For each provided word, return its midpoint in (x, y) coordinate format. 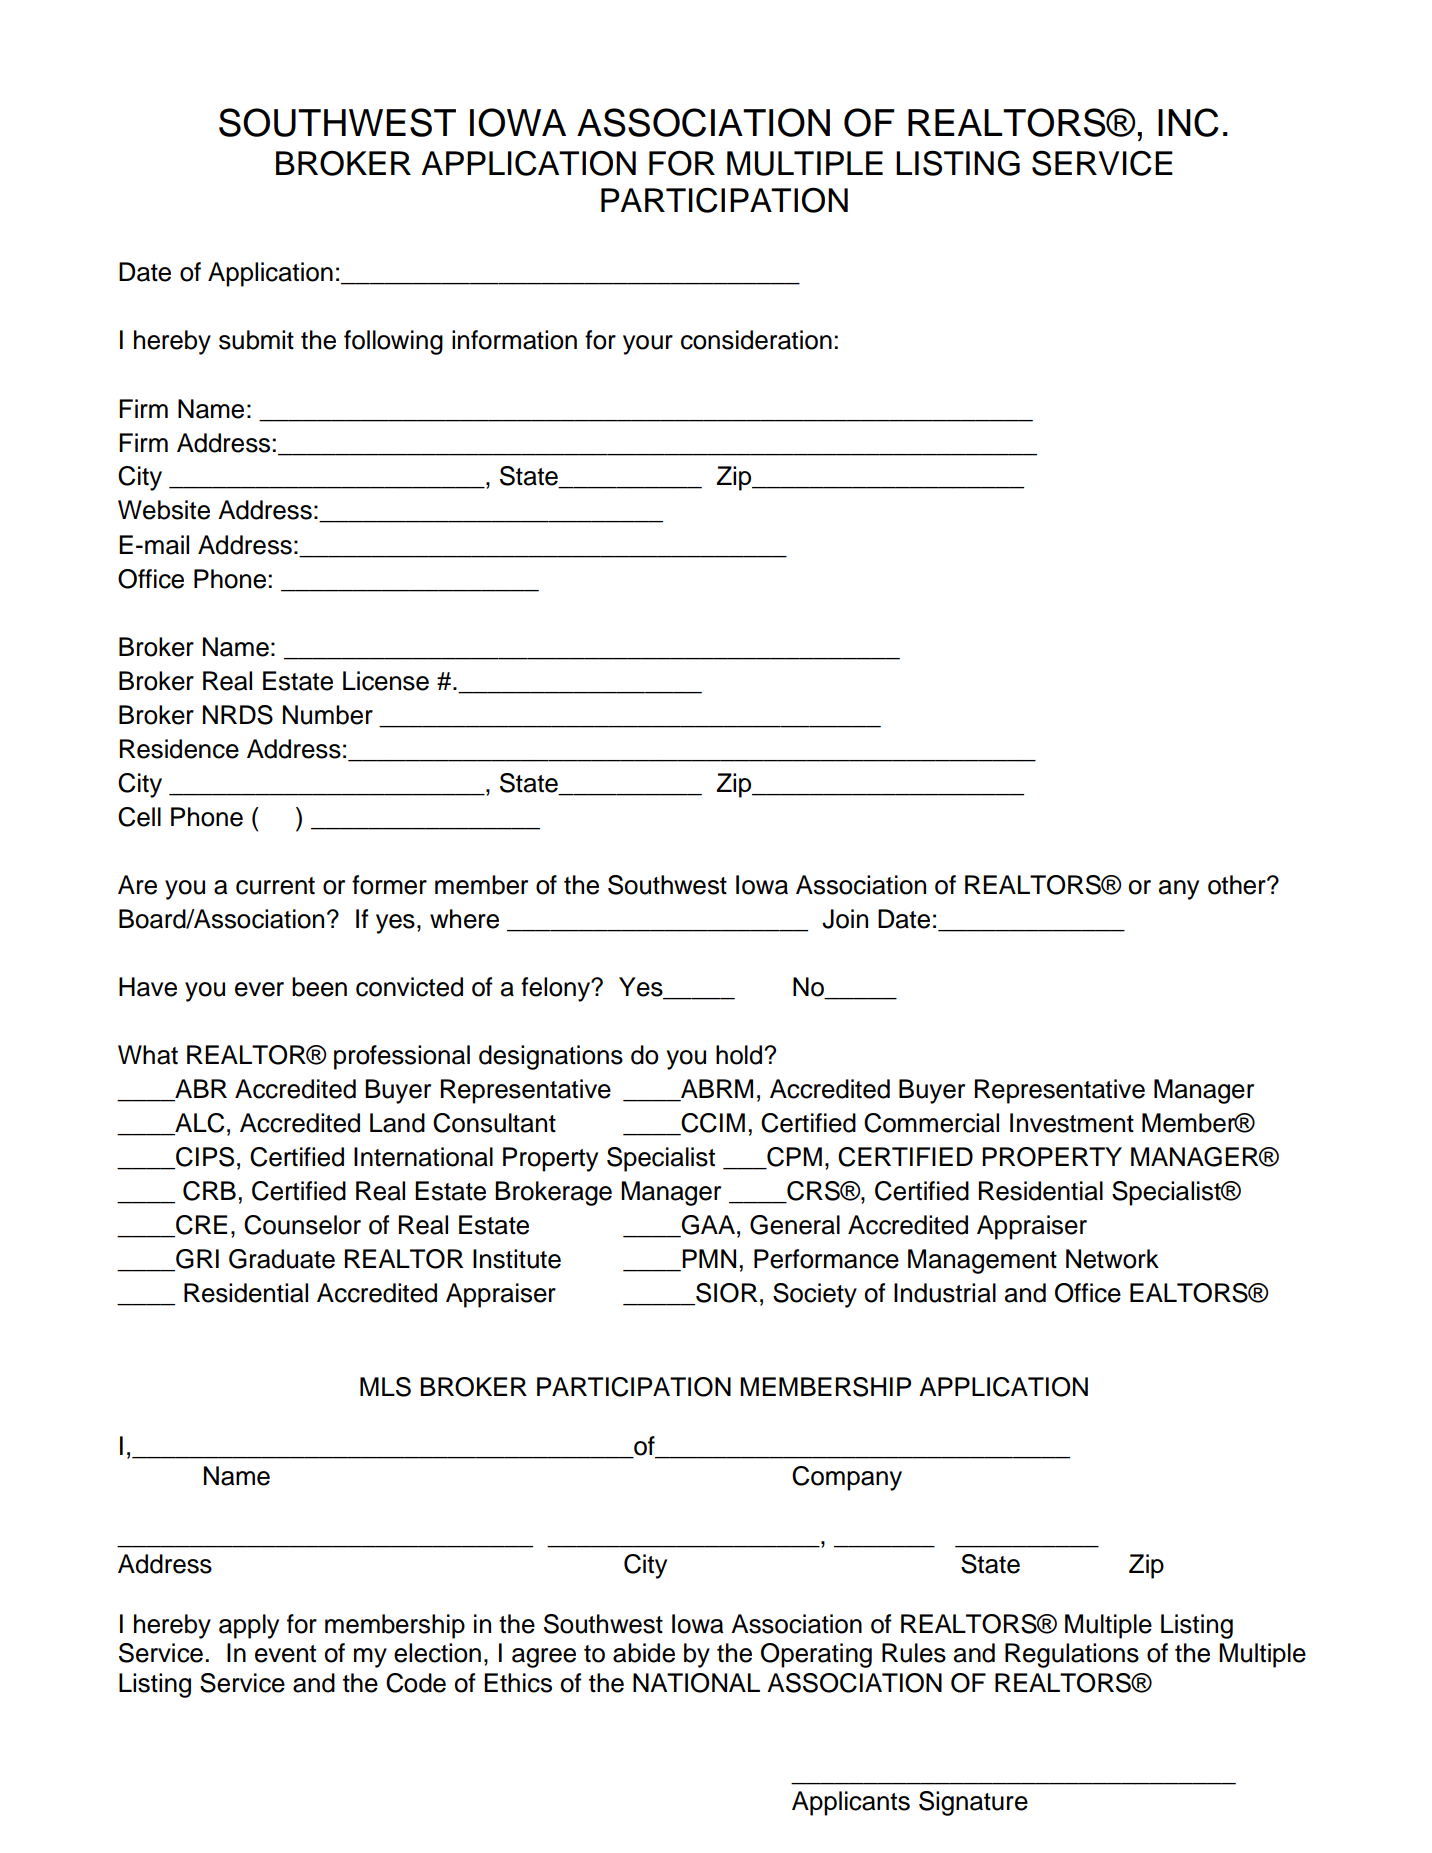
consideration (756, 340)
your (648, 345)
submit (256, 340)
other (1238, 885)
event (285, 1654)
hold (740, 1055)
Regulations (1072, 1655)
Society (815, 1295)
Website (164, 510)
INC (1188, 122)
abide (644, 1653)
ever (259, 989)
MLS (385, 1387)
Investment (1072, 1123)
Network (1112, 1259)
